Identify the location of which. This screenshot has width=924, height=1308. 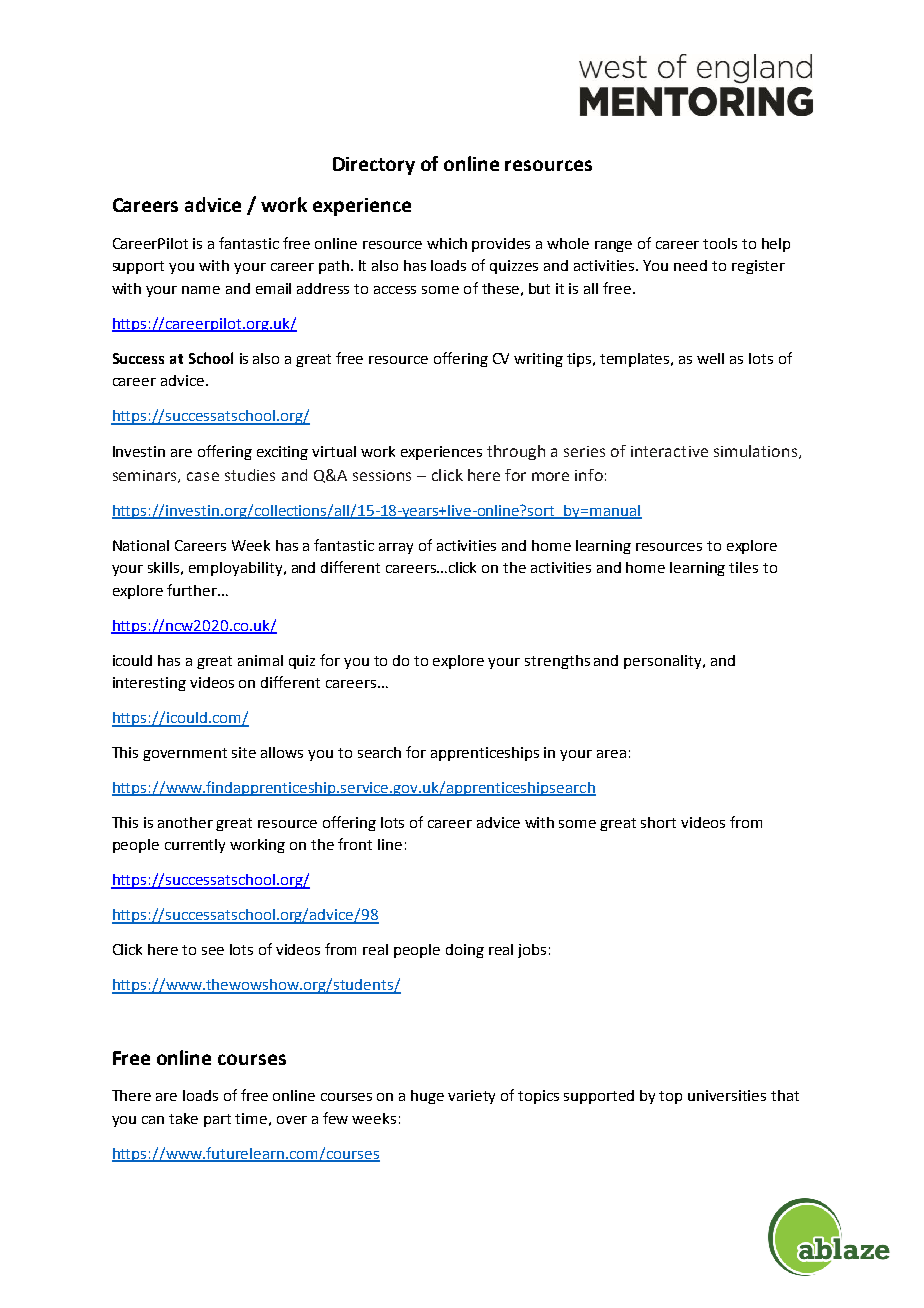
(447, 243).
